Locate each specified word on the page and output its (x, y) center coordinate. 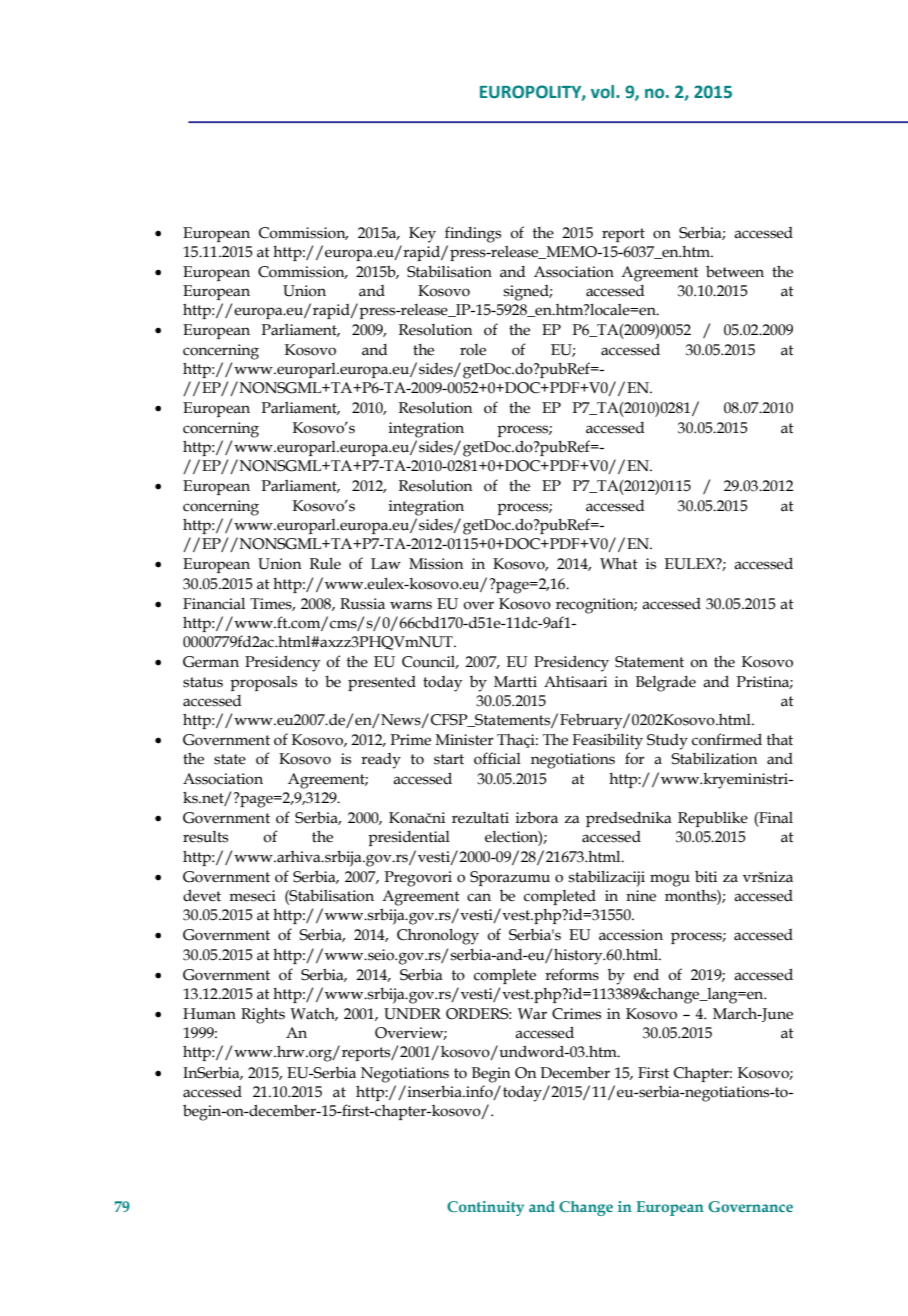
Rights (263, 1016)
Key (422, 235)
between (735, 271)
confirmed (727, 739)
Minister (465, 740)
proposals (263, 683)
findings (473, 234)
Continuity (485, 1208)
